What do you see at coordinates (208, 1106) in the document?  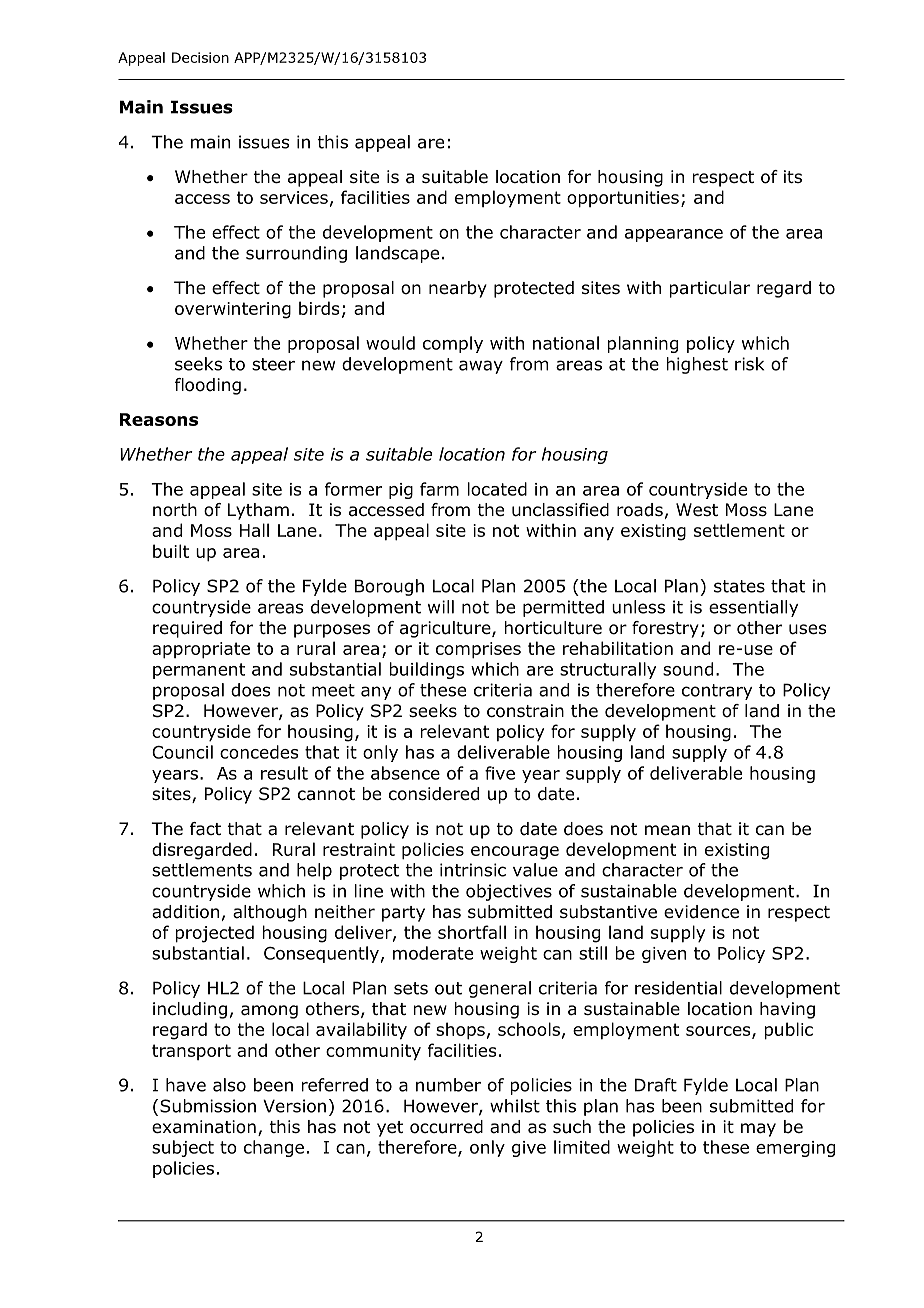 I see `Submission` at bounding box center [208, 1106].
